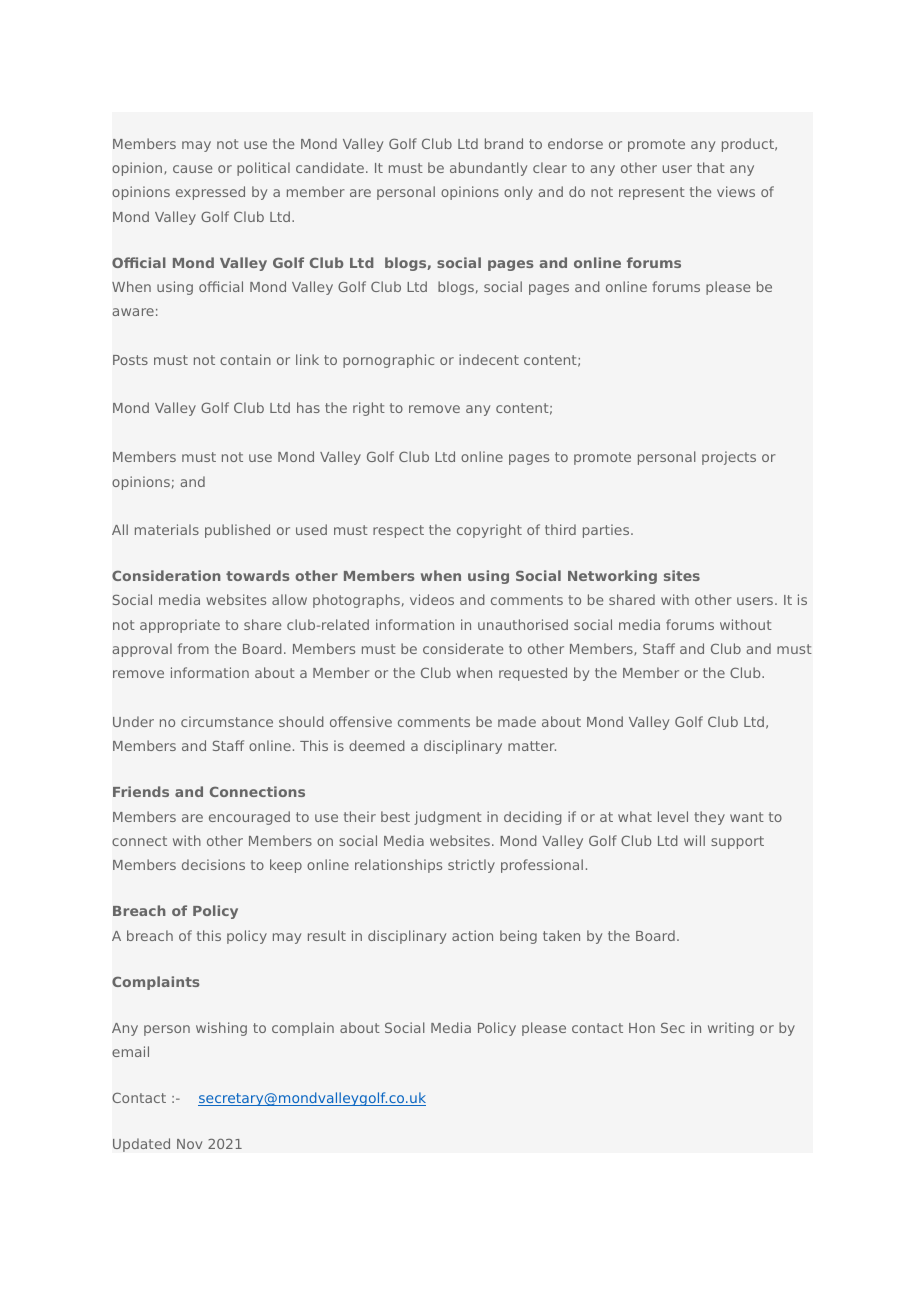 This screenshot has height=1308, width=924. I want to click on Nov, so click(189, 1144).
